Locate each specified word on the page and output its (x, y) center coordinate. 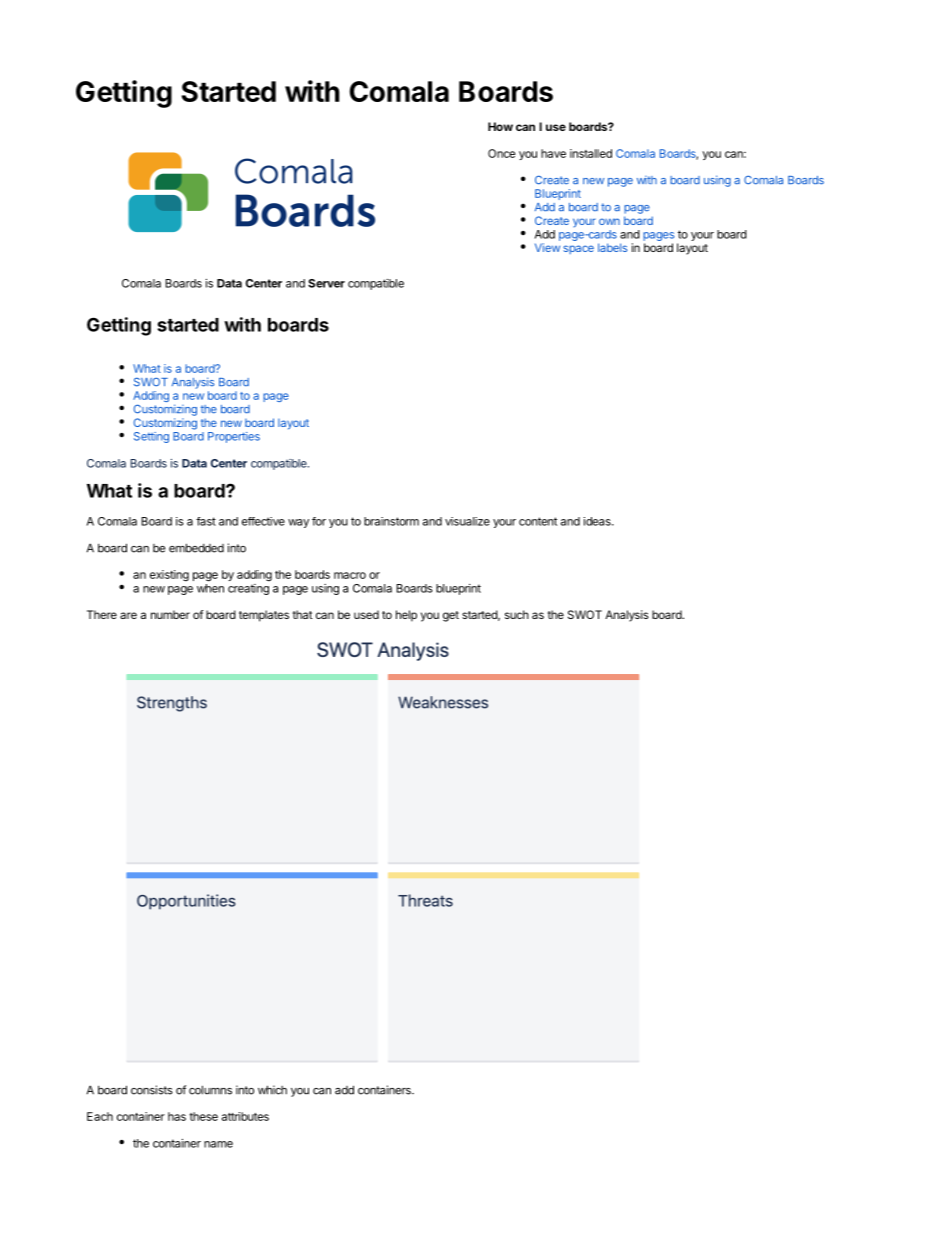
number (170, 614)
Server (326, 283)
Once (502, 153)
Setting (151, 437)
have (553, 153)
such (517, 614)
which (272, 1090)
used (366, 614)
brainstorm (391, 521)
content (538, 521)
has (177, 1116)
